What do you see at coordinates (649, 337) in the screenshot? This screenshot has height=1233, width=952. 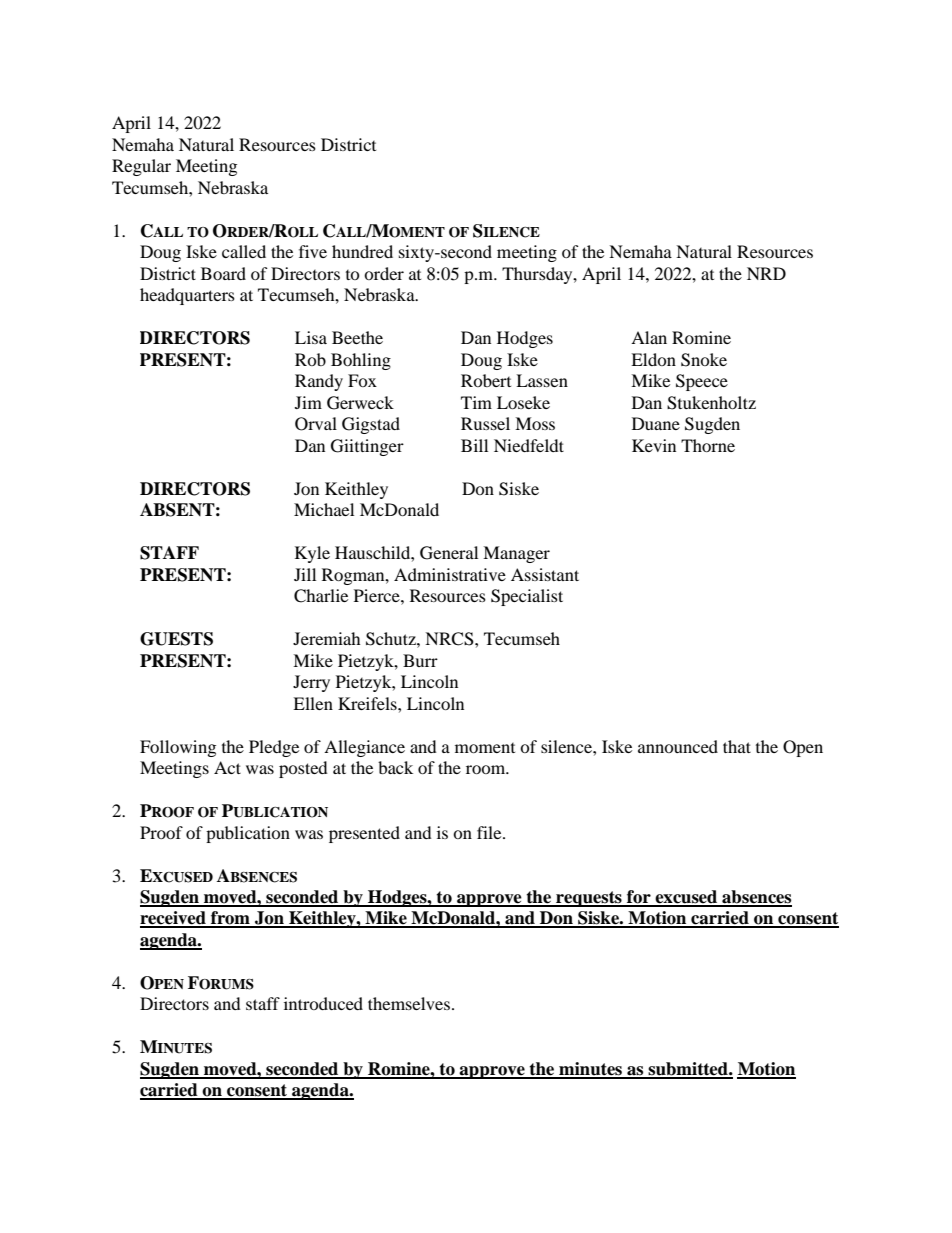 I see `Alan` at bounding box center [649, 337].
